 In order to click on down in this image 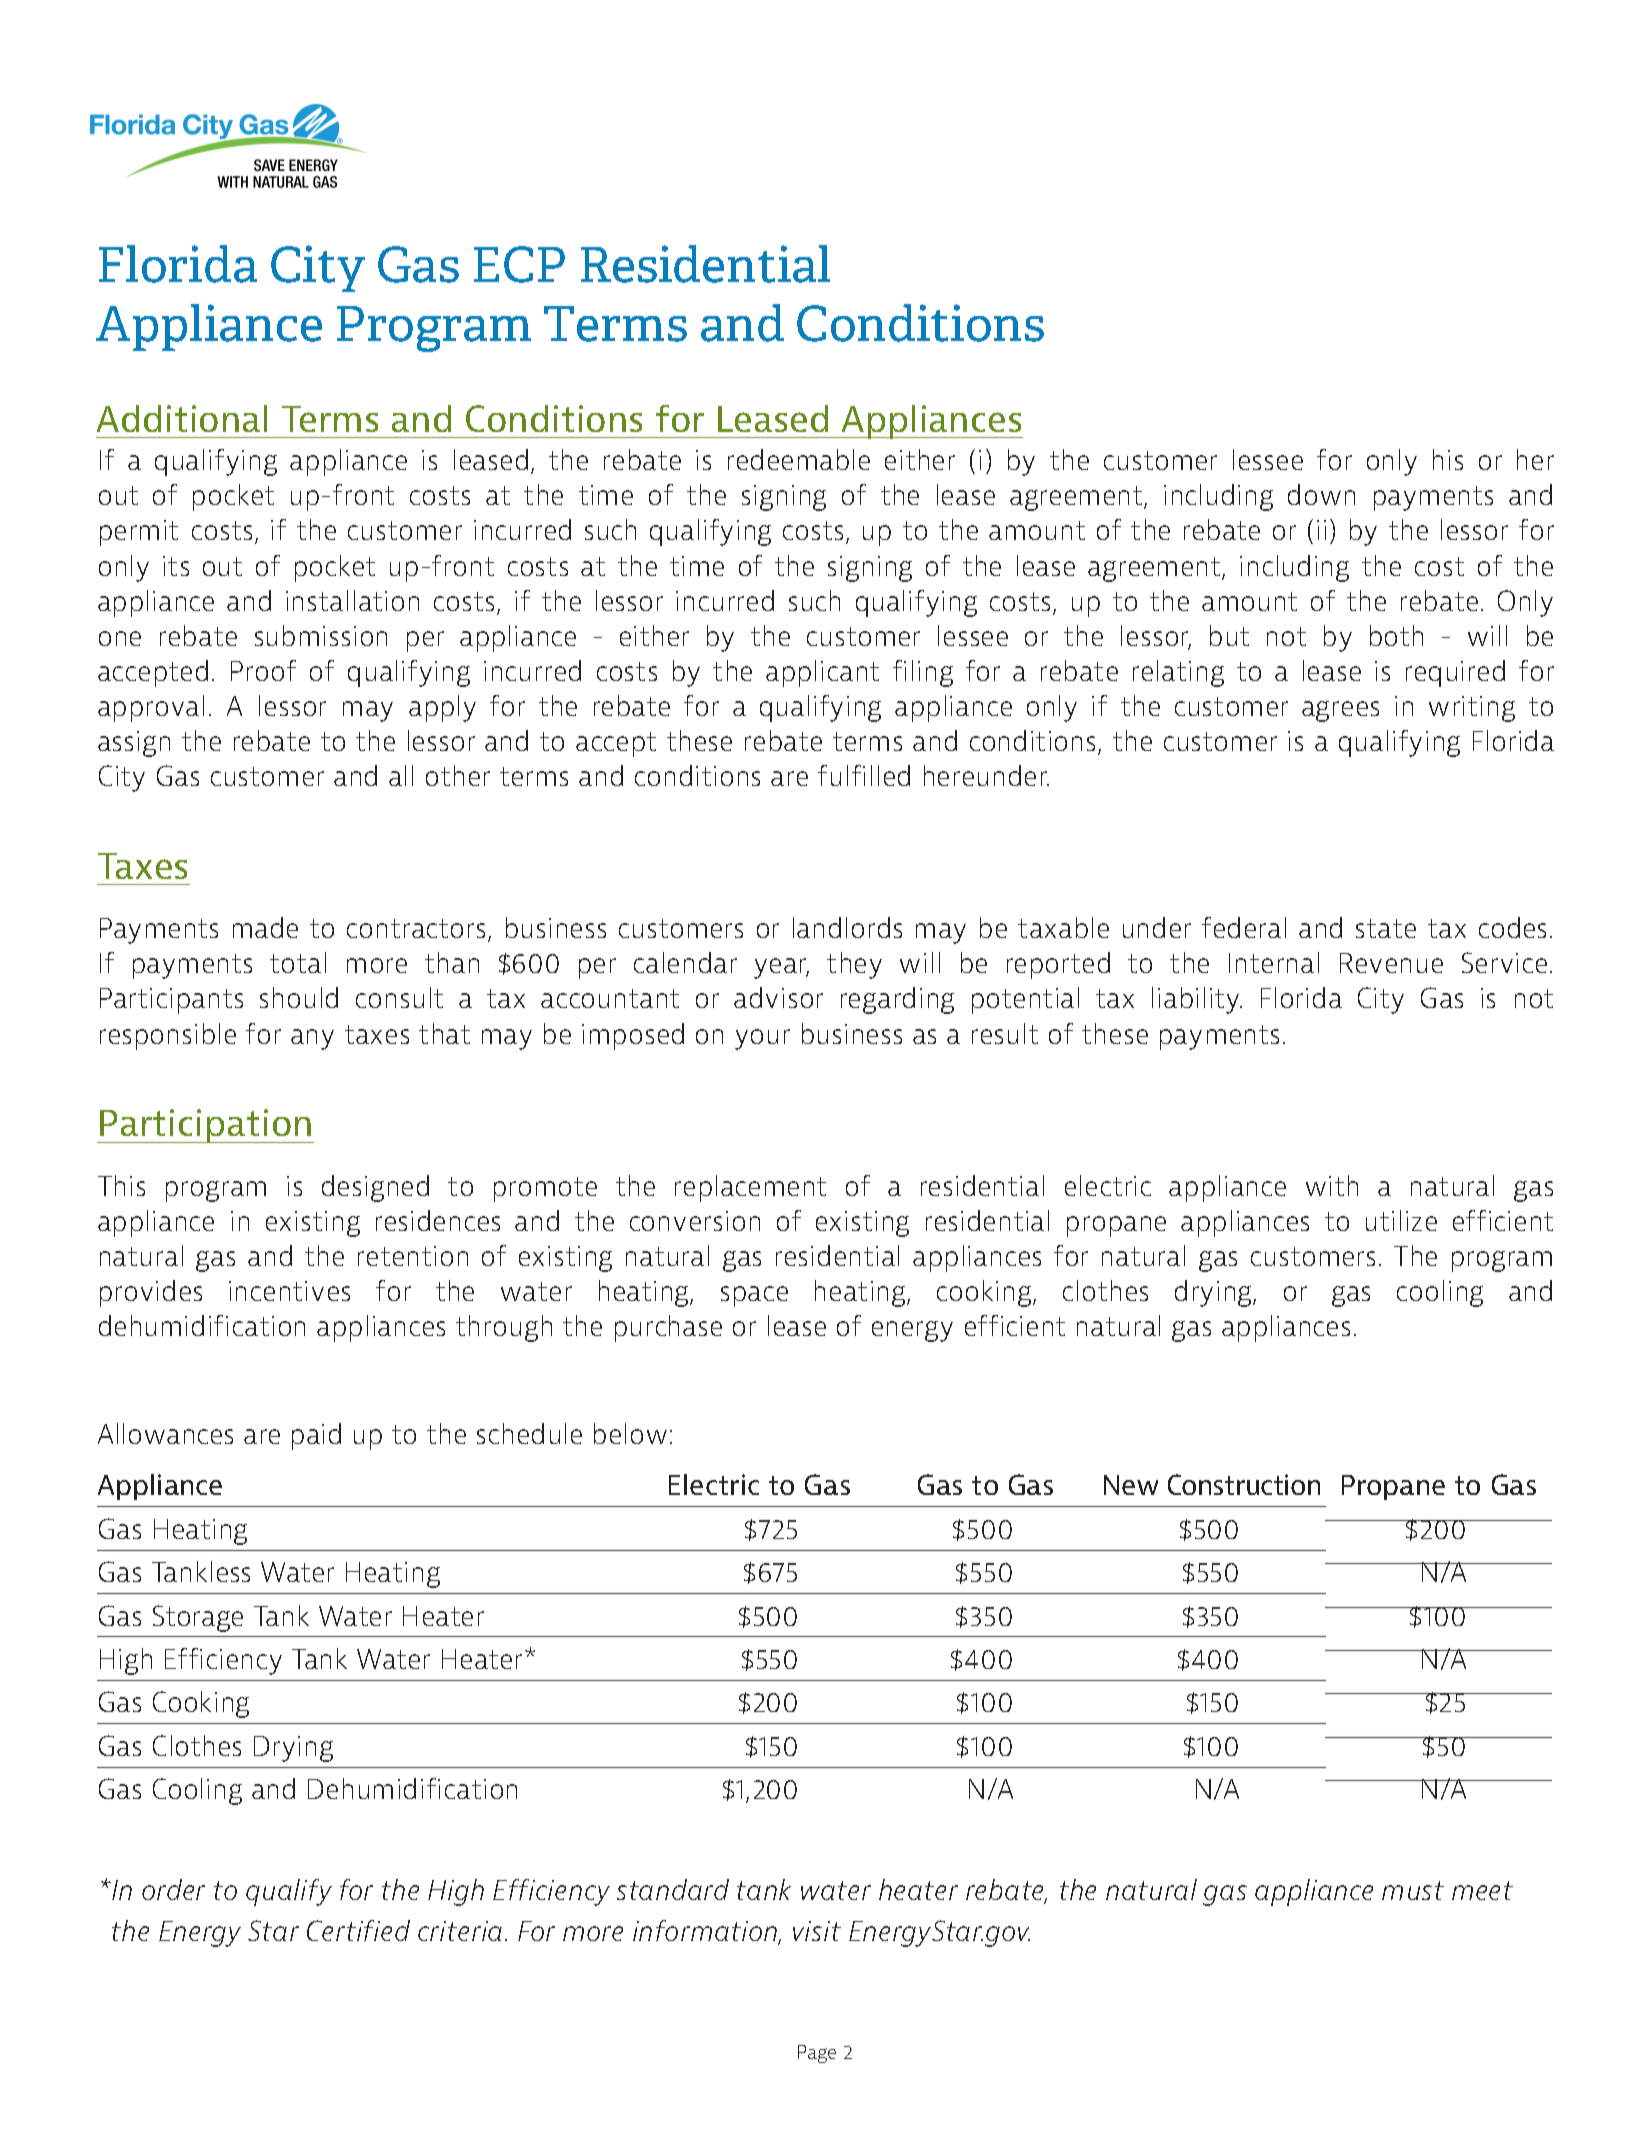, I will do `click(1321, 494)`.
